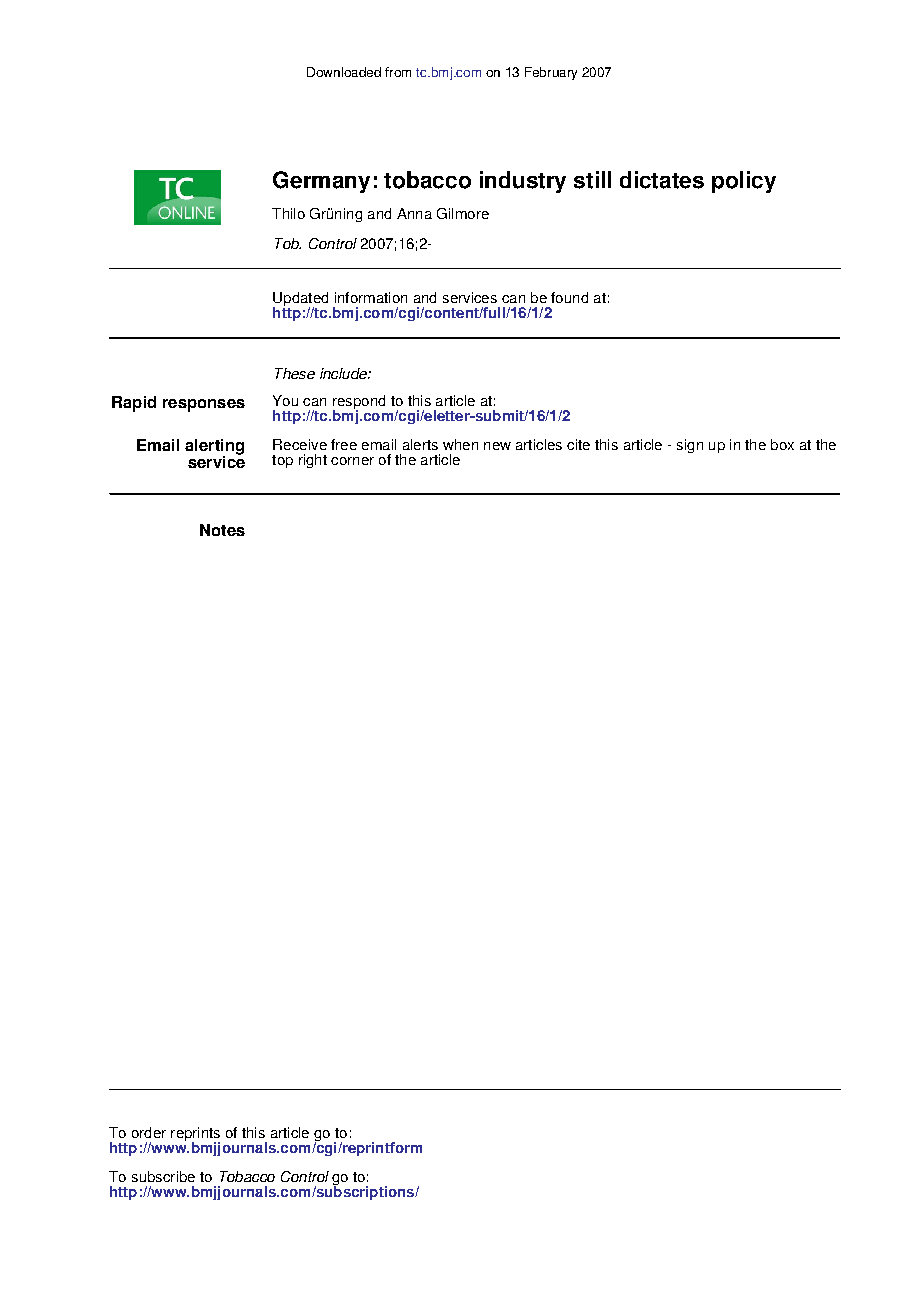  Describe the element at coordinates (398, 72) in the page. I see `from` at that location.
